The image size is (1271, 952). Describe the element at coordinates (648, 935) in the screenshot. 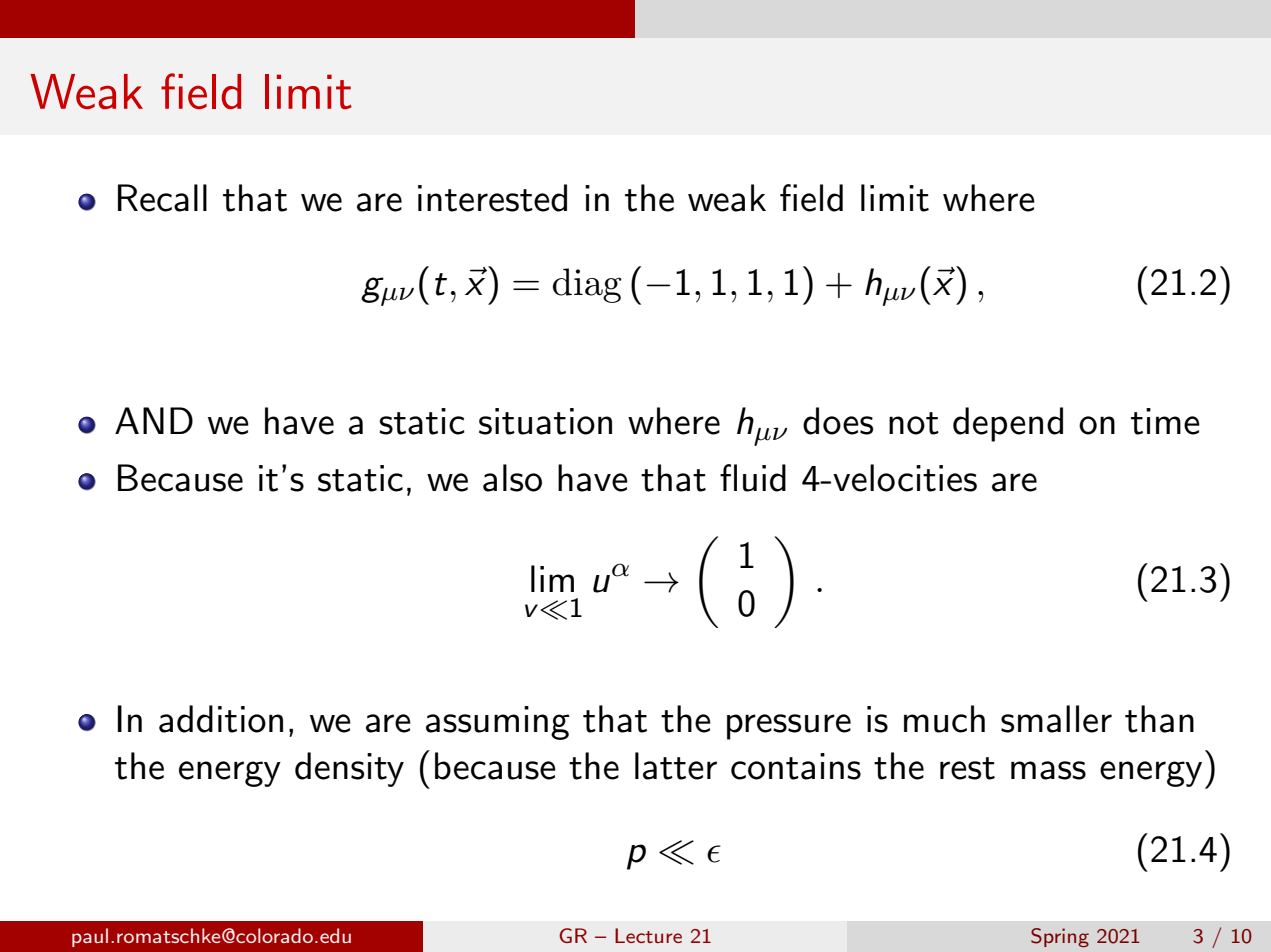

I see `Lecture` at that location.
